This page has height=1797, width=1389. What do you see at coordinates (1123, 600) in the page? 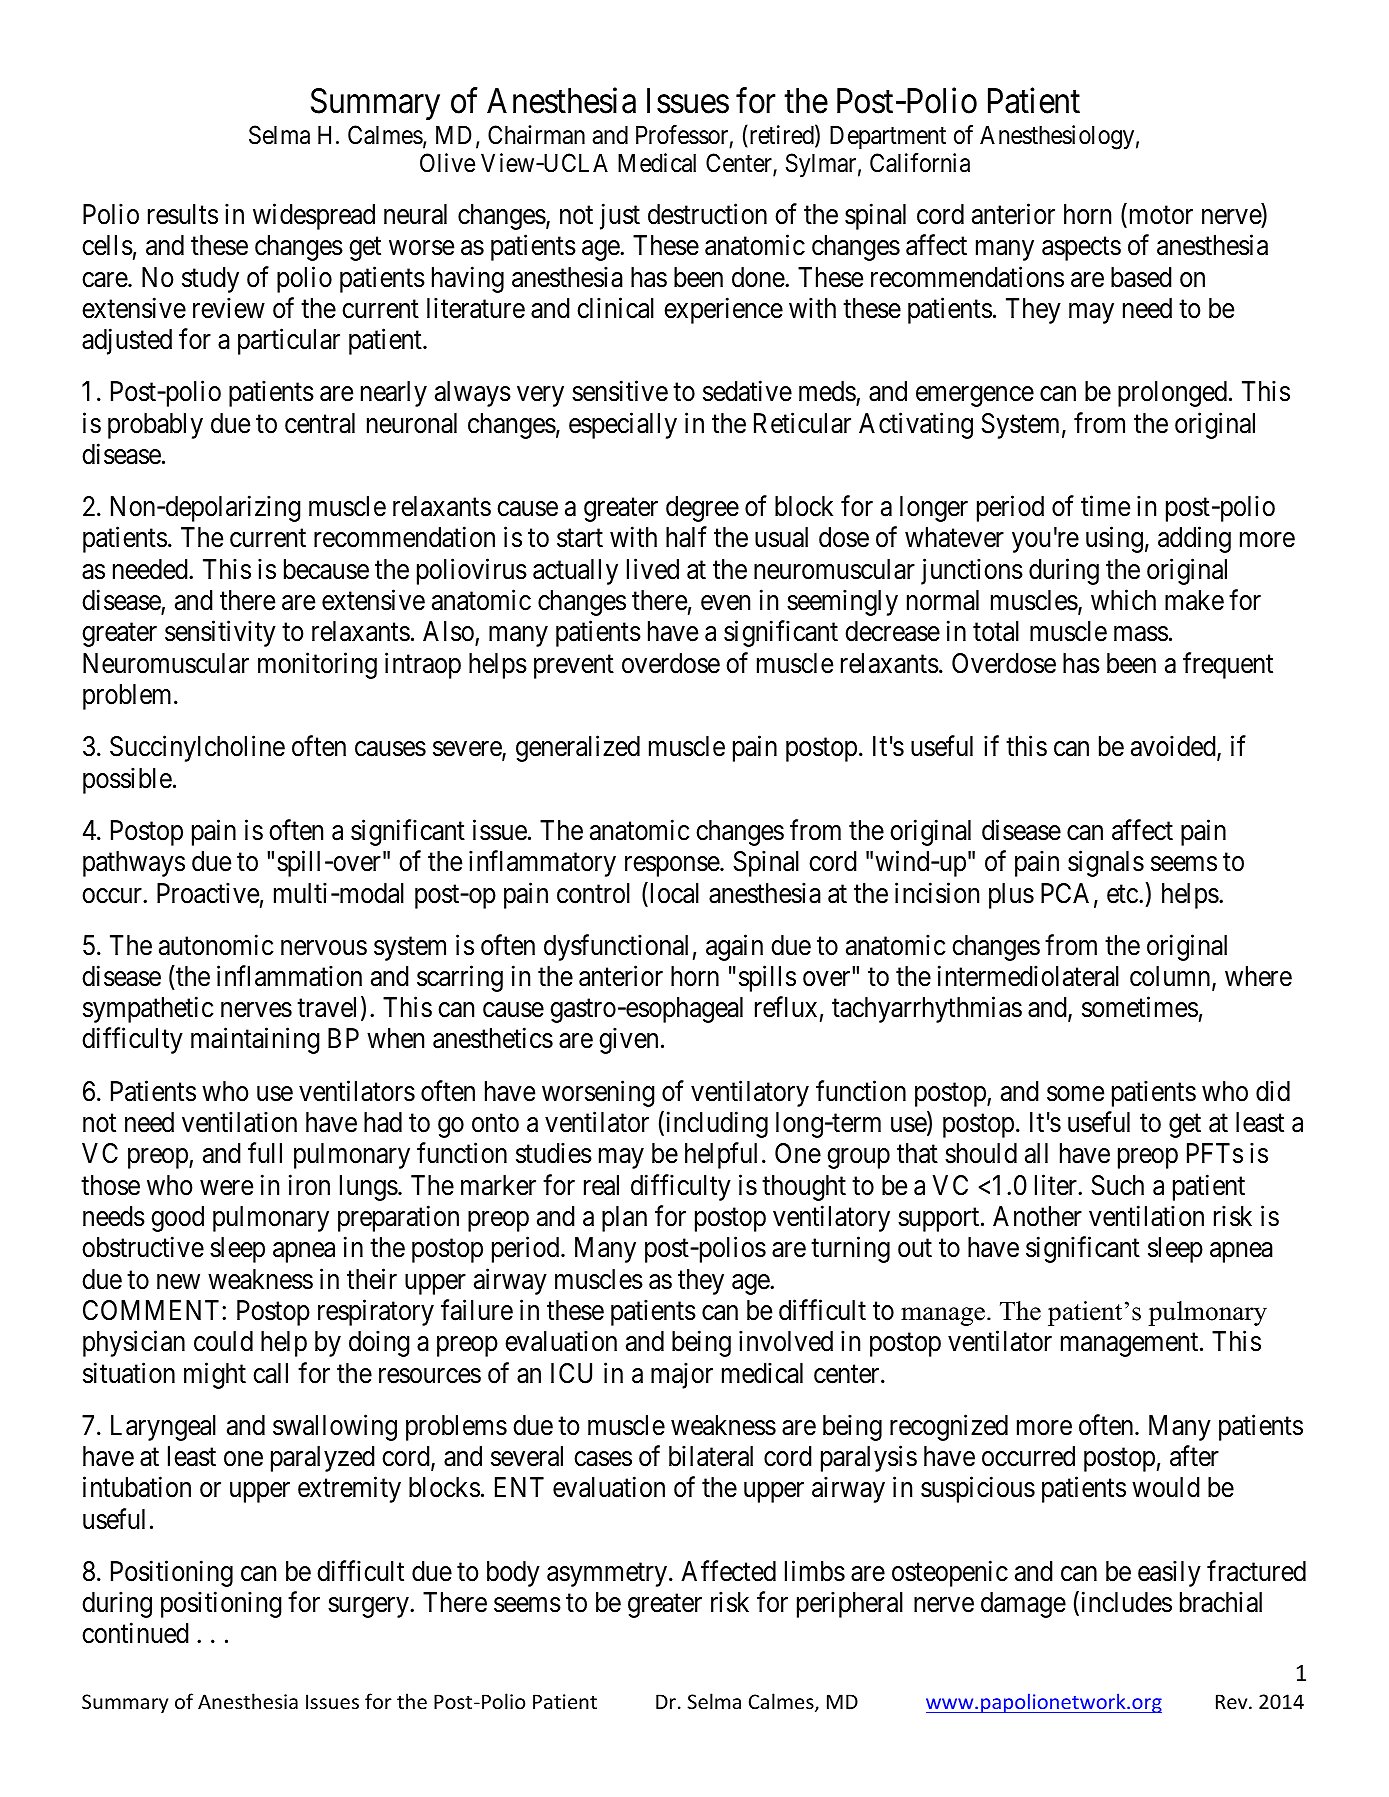
I see `which` at bounding box center [1123, 600].
